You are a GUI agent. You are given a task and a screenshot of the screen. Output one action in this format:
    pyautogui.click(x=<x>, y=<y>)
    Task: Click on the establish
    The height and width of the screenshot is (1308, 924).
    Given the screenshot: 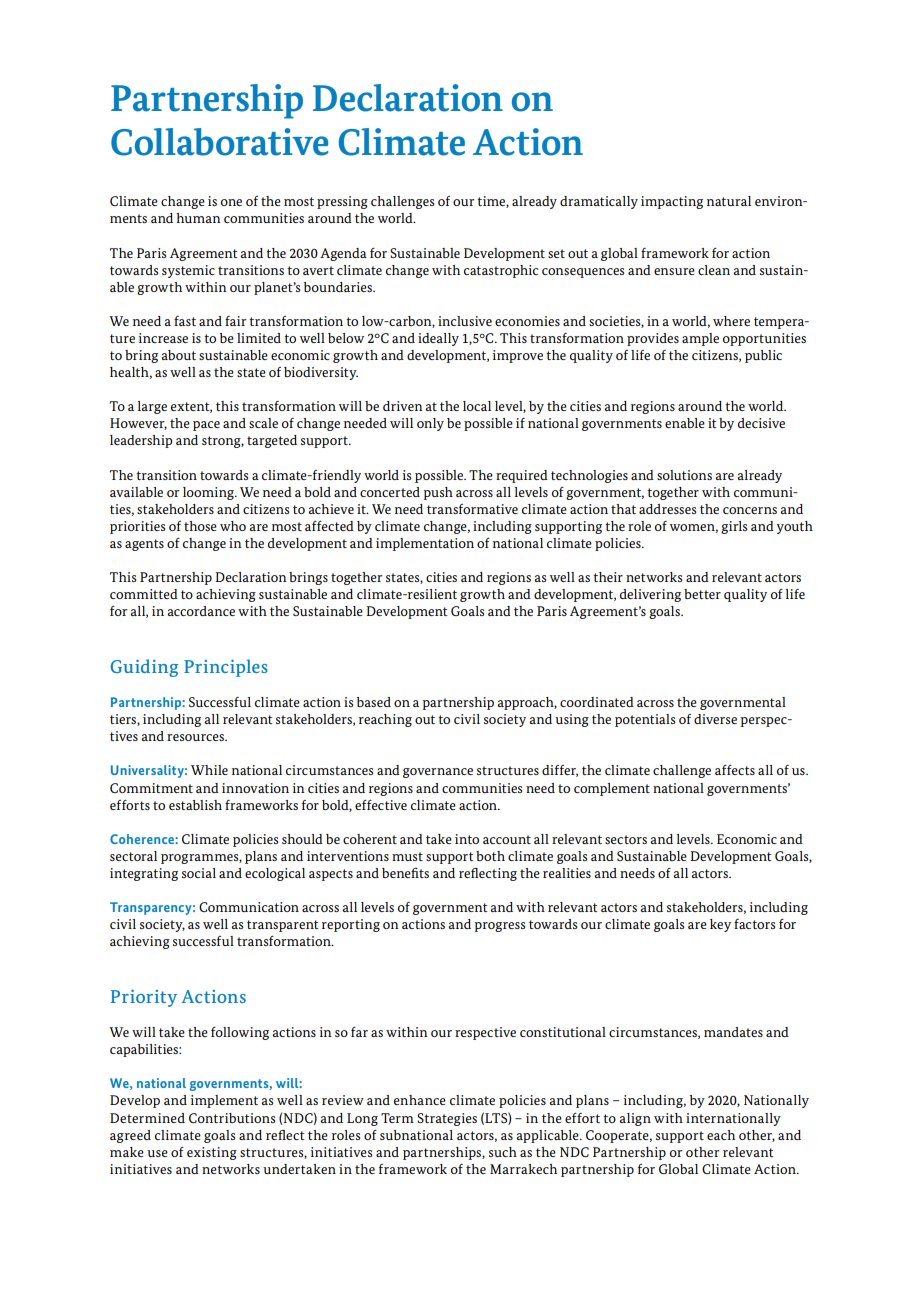 What is the action you would take?
    pyautogui.click(x=195, y=805)
